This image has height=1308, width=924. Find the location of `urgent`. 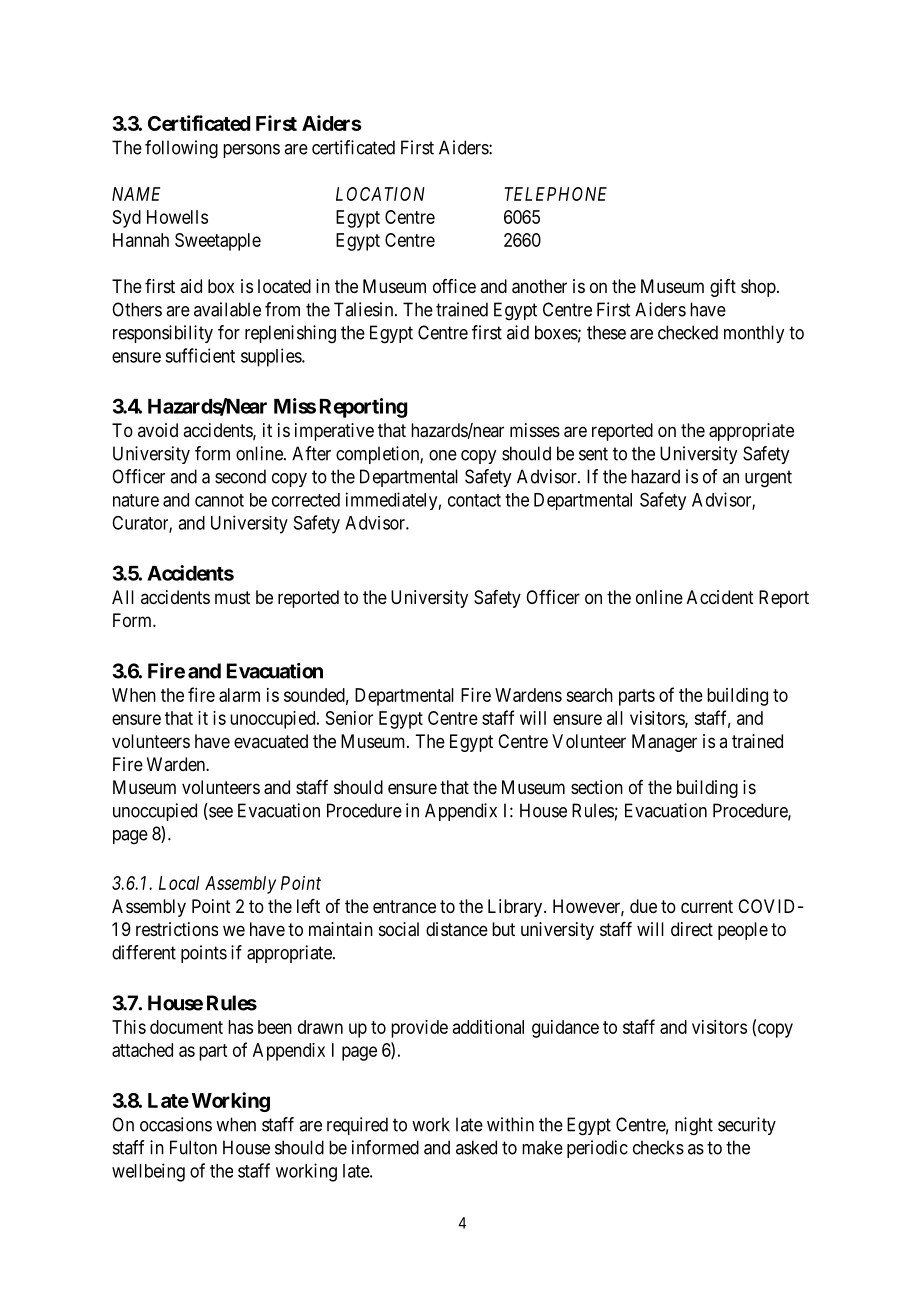

urgent is located at coordinates (768, 479).
